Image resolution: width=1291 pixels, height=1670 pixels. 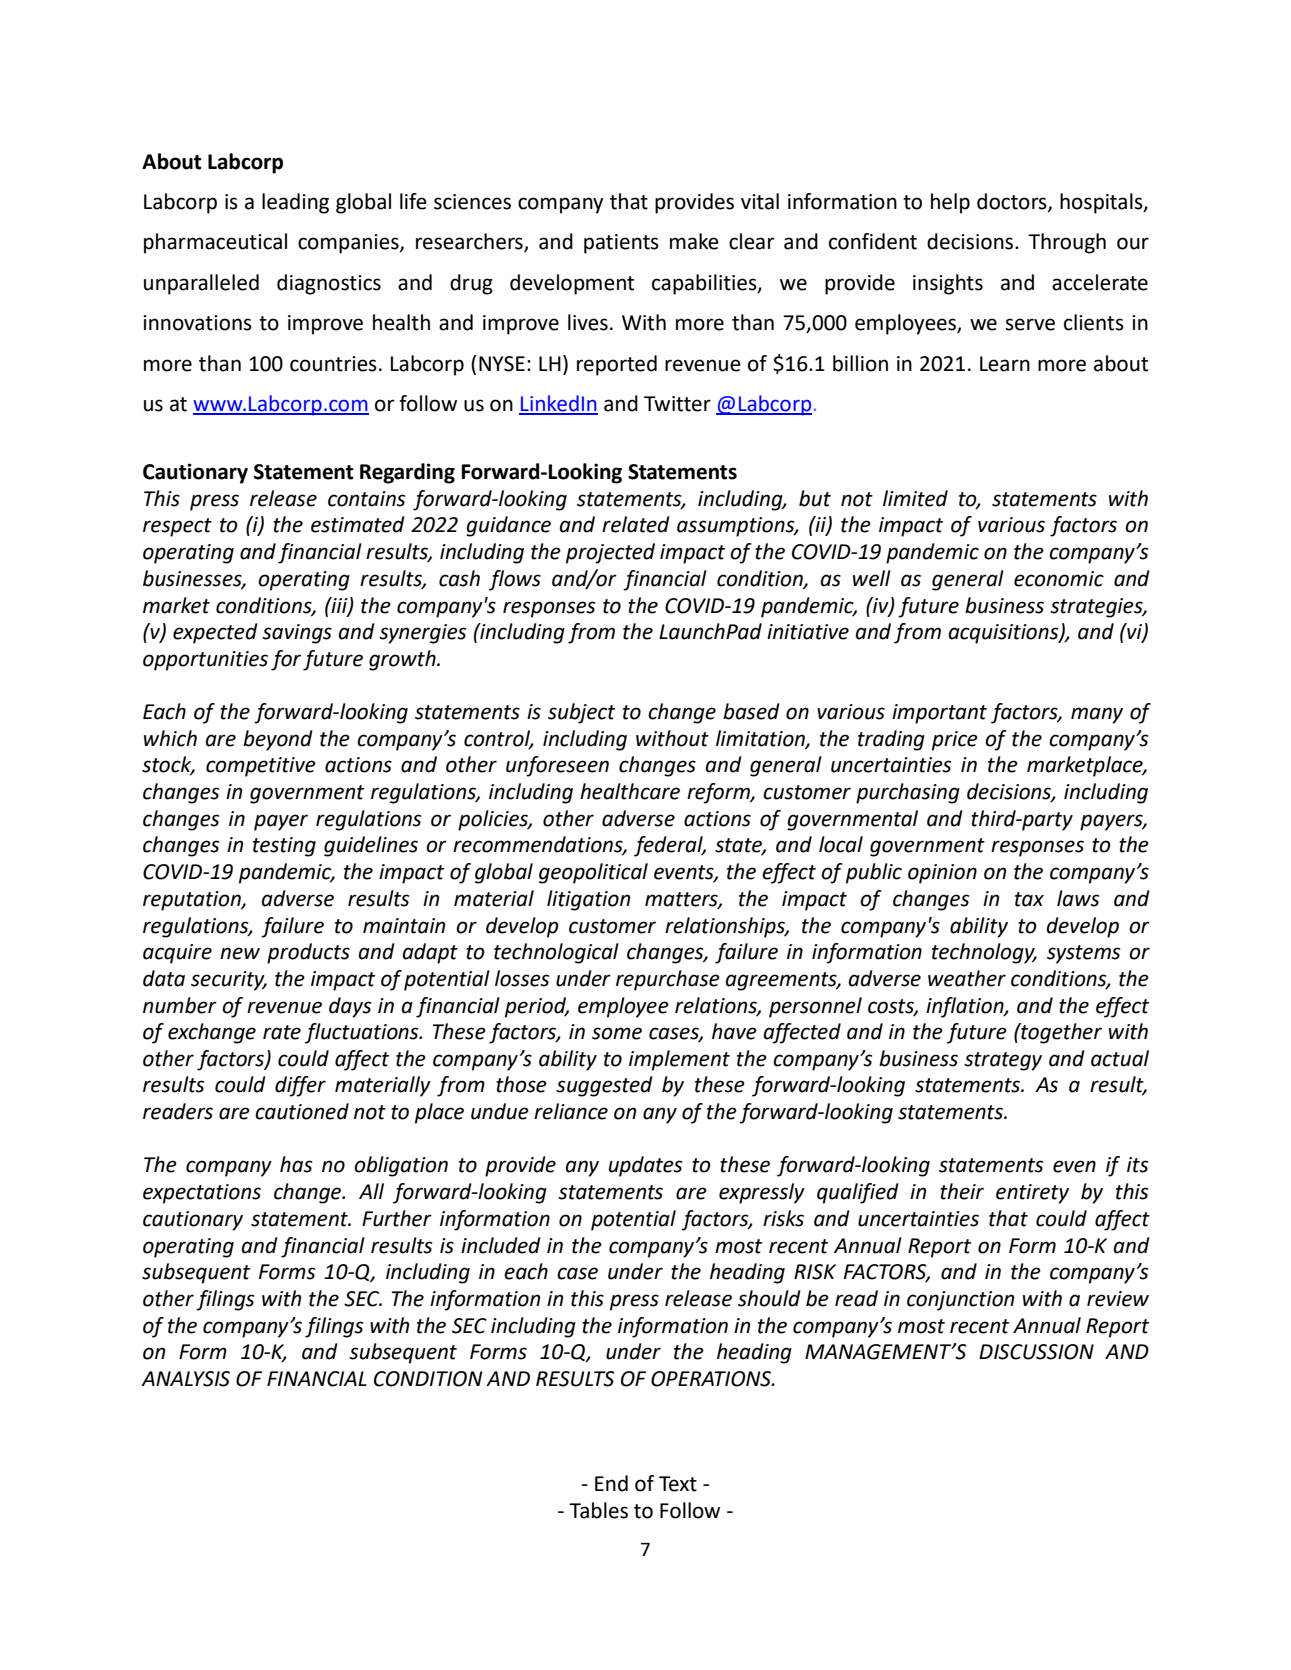 I want to click on ANALYSIS, so click(x=185, y=1379).
